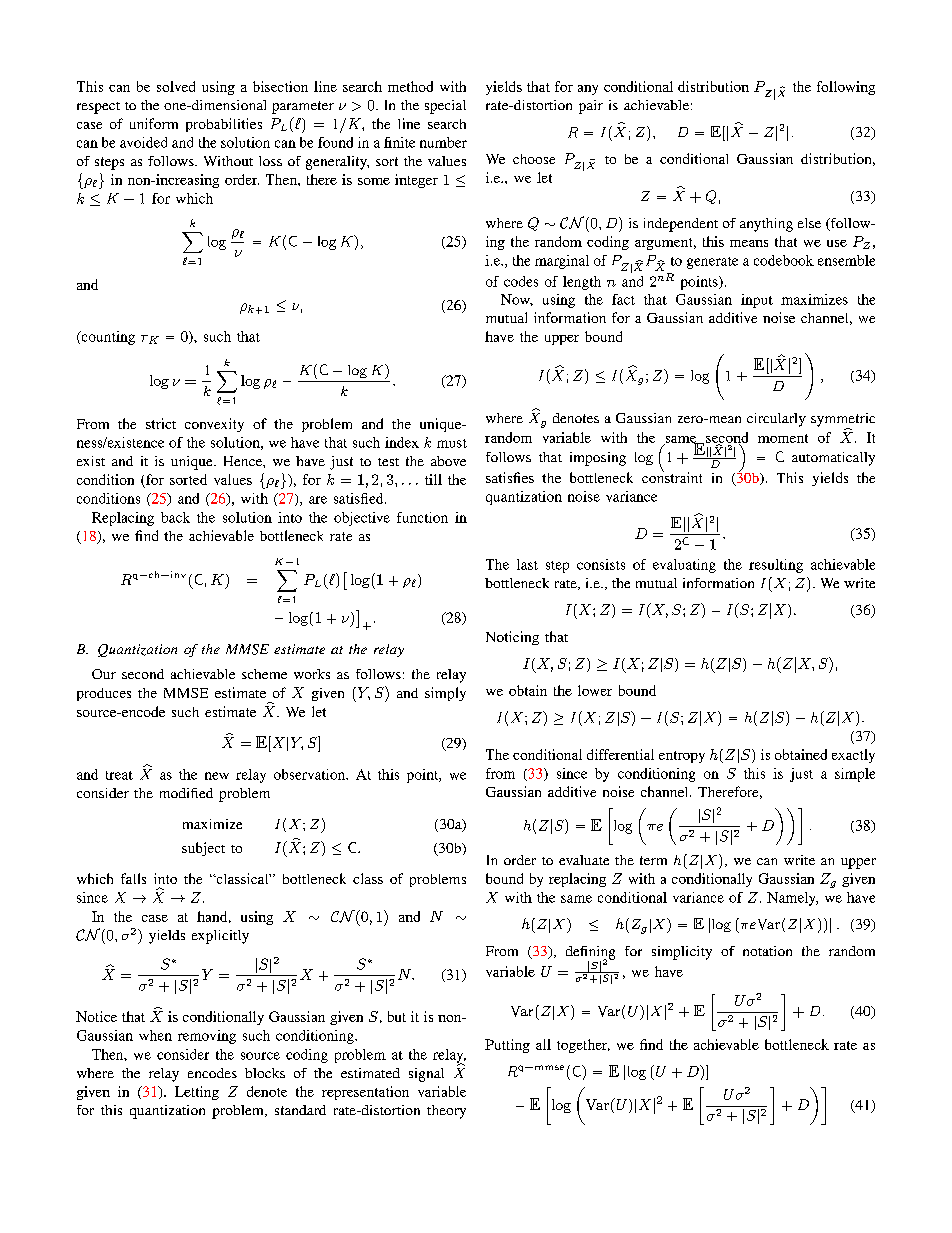 The width and height of the screenshot is (952, 1233). I want to click on special, so click(445, 107).
